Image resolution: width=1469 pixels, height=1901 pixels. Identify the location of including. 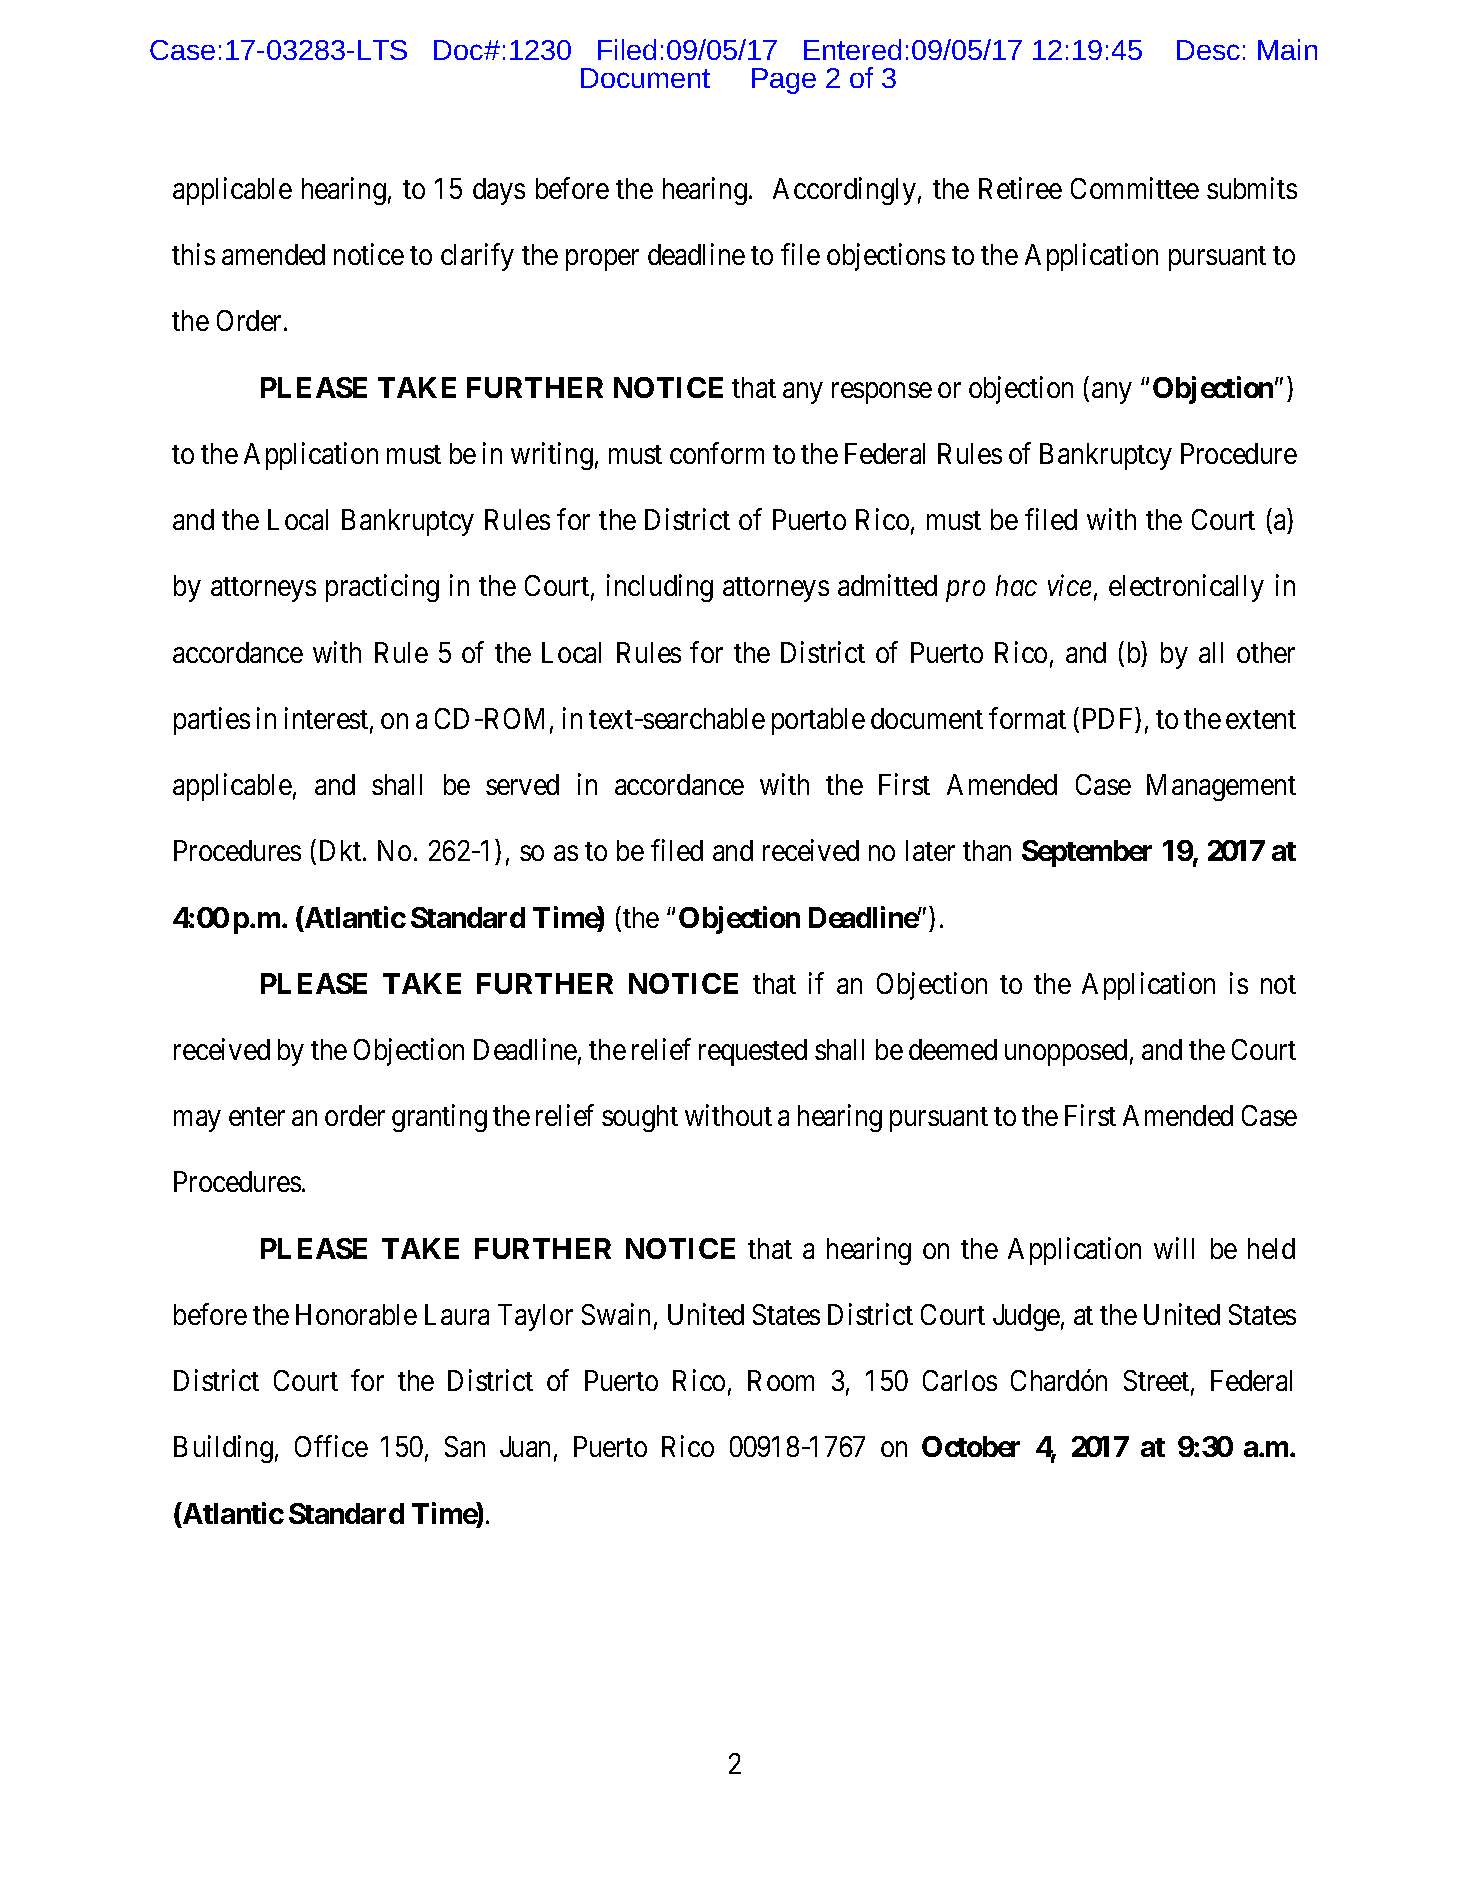
(660, 588).
